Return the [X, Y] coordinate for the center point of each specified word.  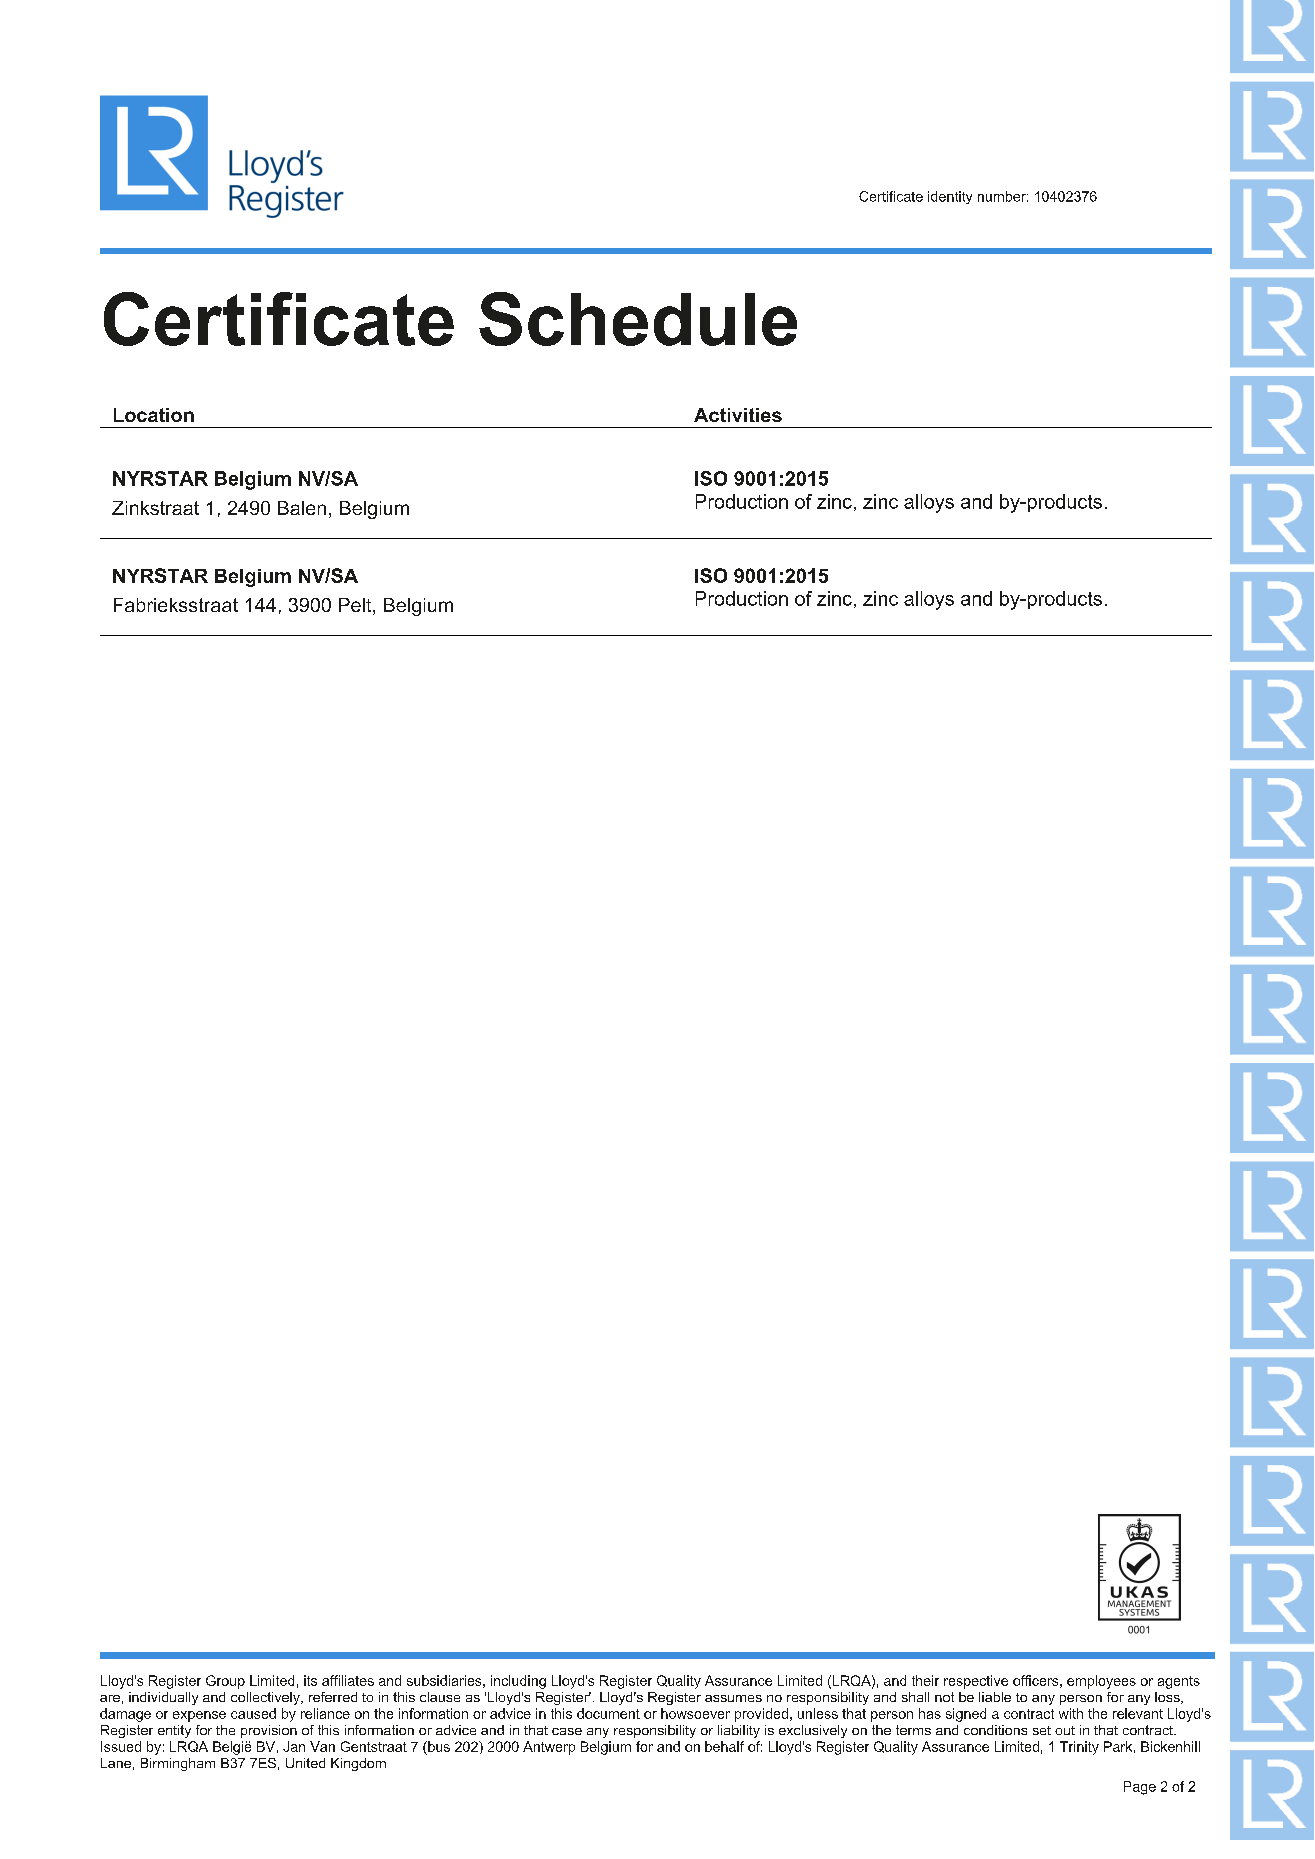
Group [225, 1682]
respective [976, 1682]
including [518, 1682]
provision [269, 1731]
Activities [738, 415]
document [608, 1713]
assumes [733, 1698]
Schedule [638, 319]
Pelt [356, 606]
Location [154, 415]
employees [1101, 1682]
